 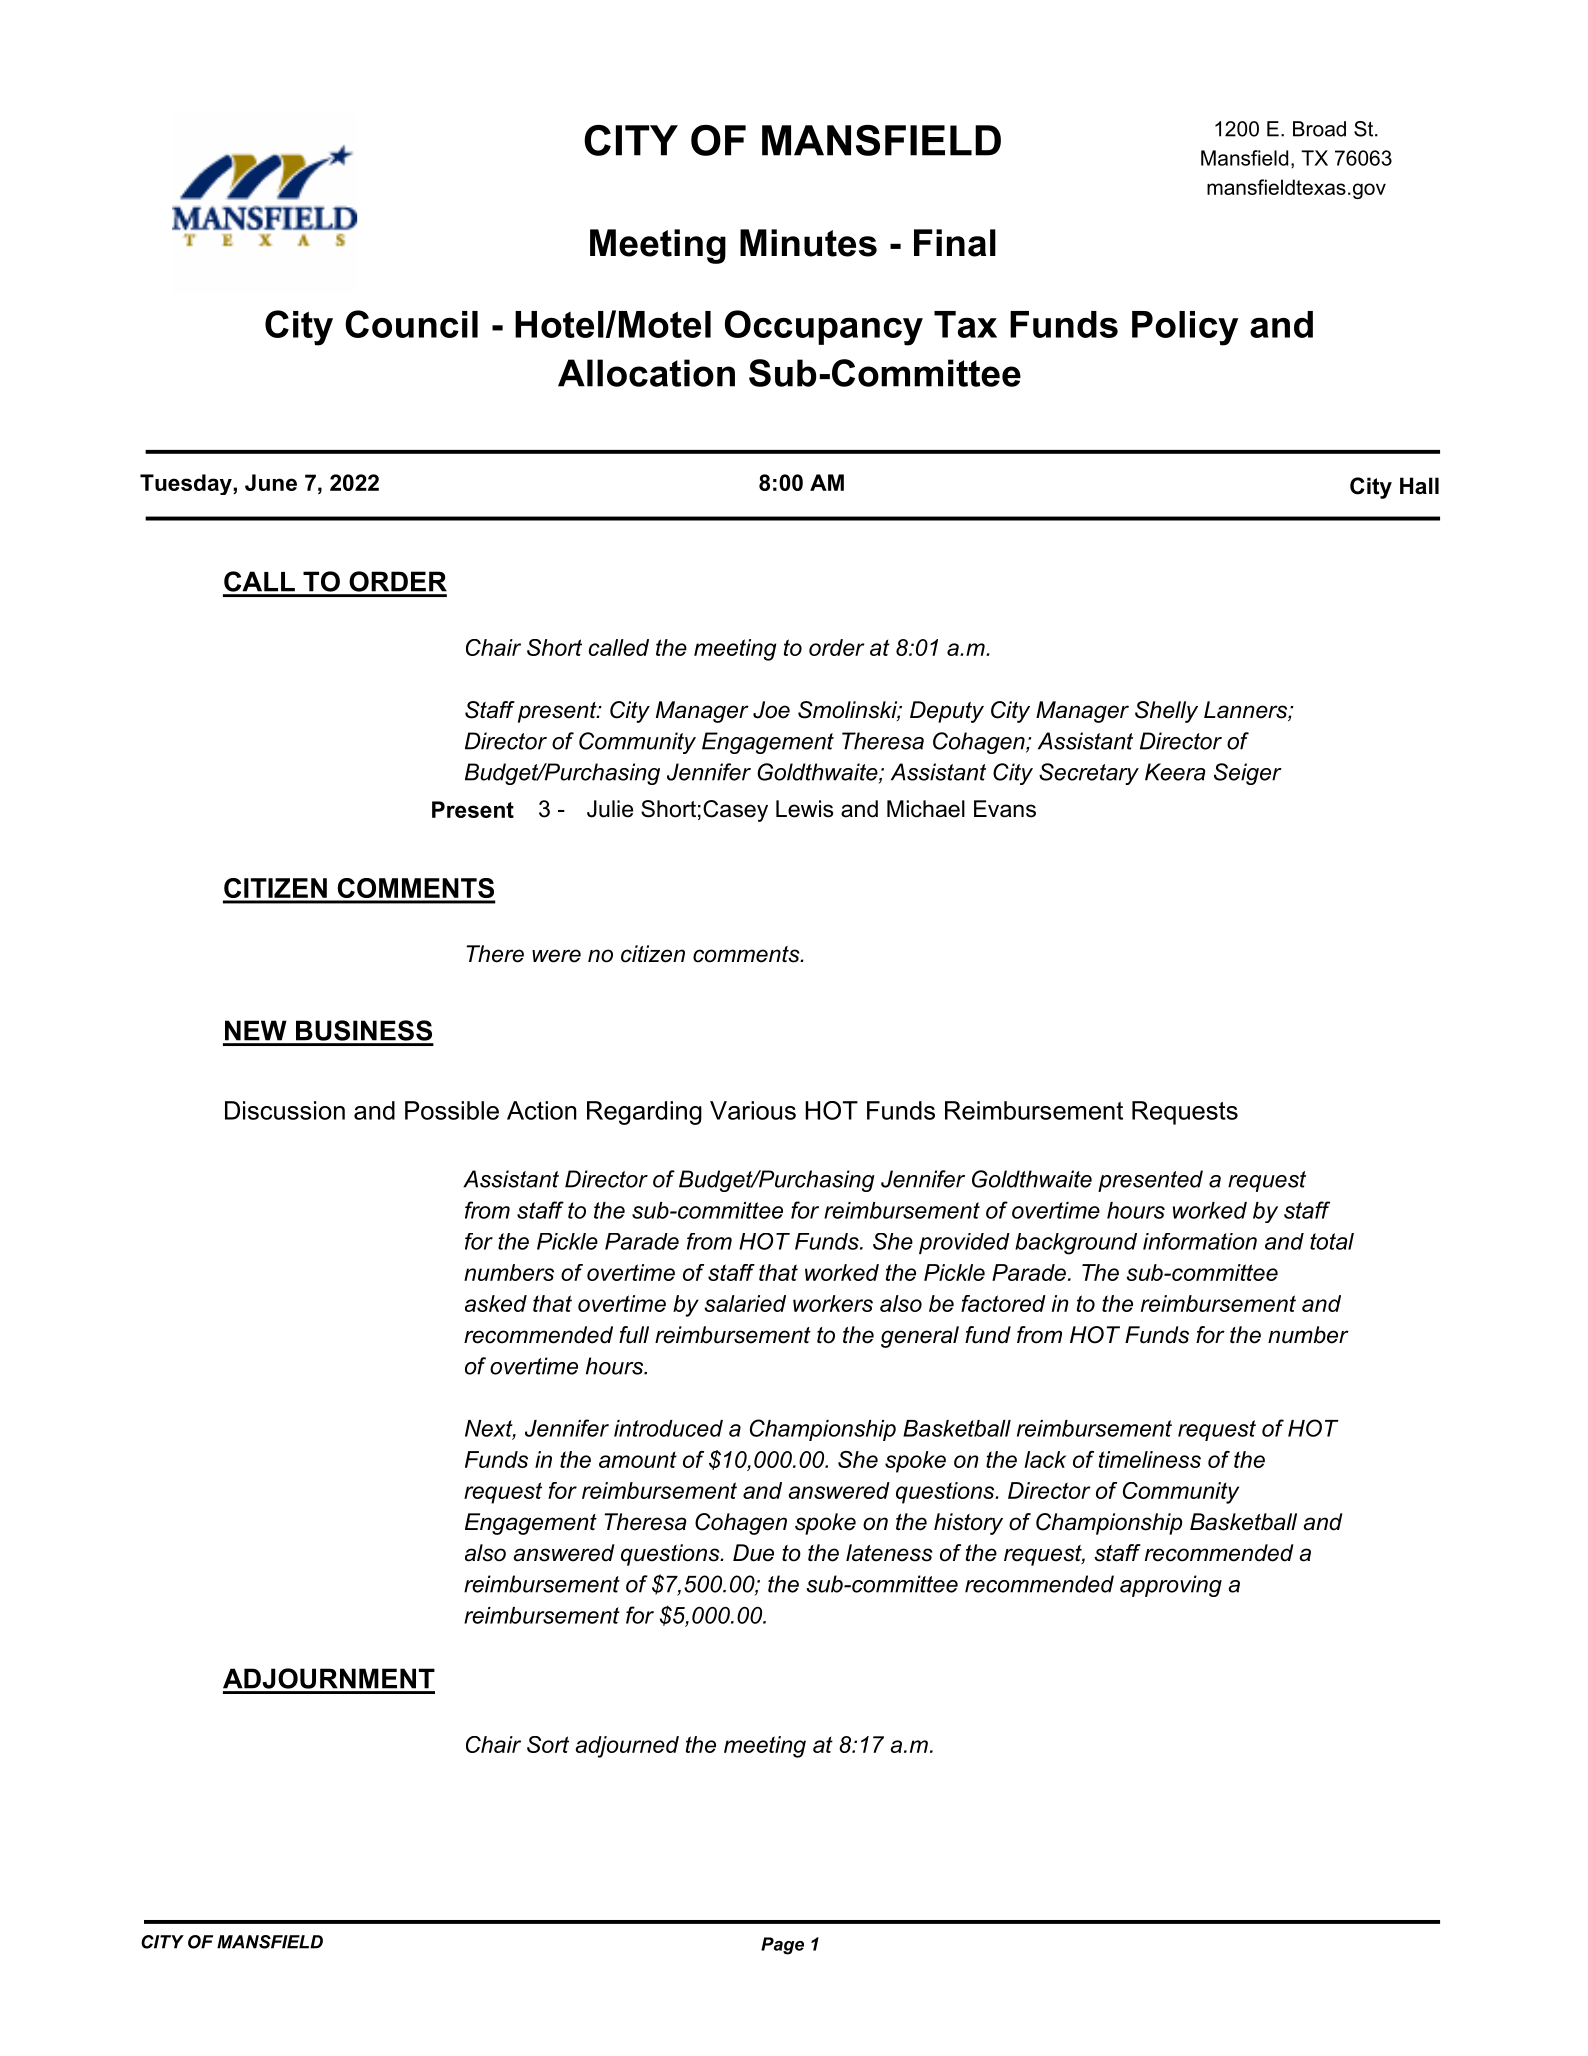 I want to click on Various, so click(x=753, y=1110).
